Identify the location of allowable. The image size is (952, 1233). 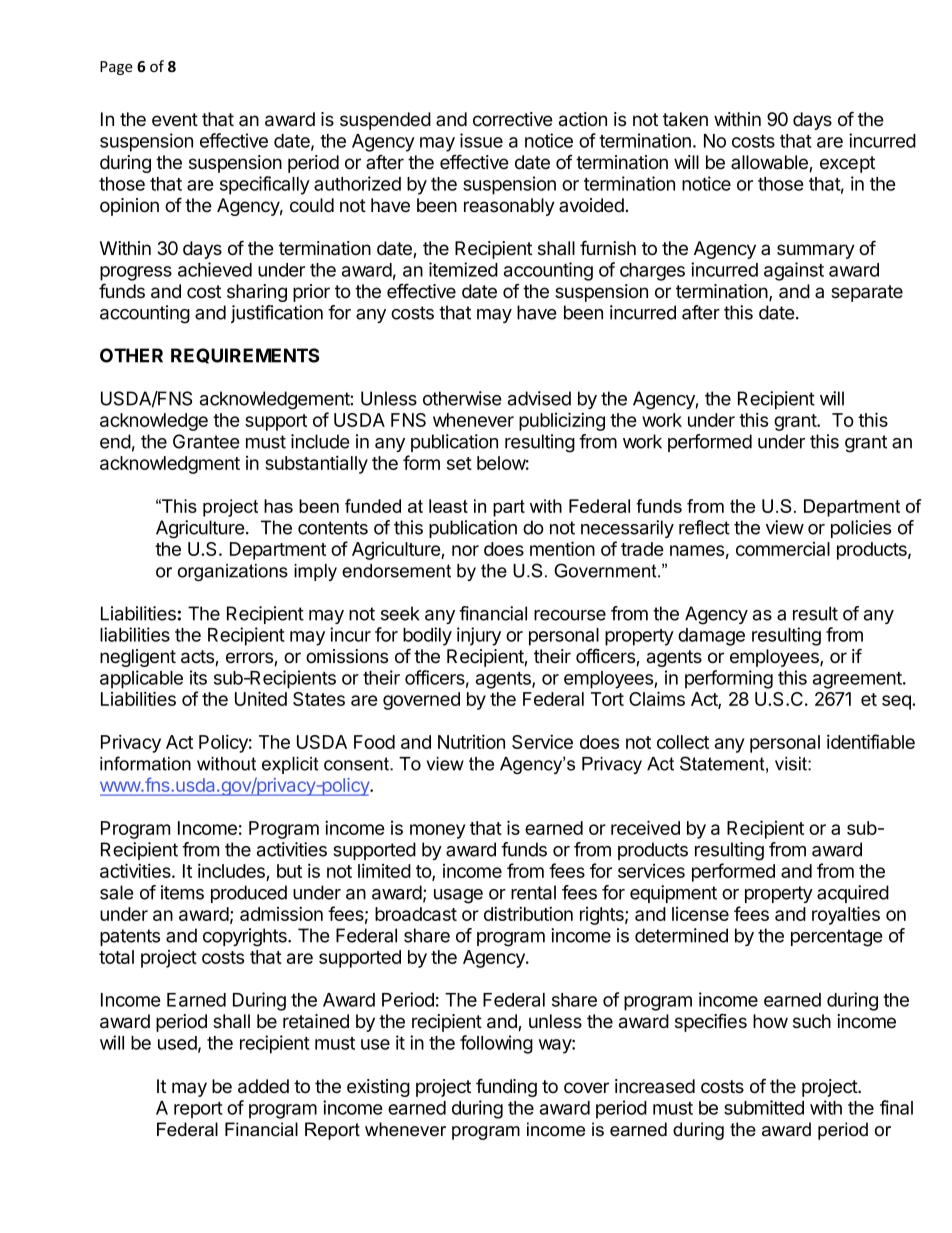
(770, 163).
